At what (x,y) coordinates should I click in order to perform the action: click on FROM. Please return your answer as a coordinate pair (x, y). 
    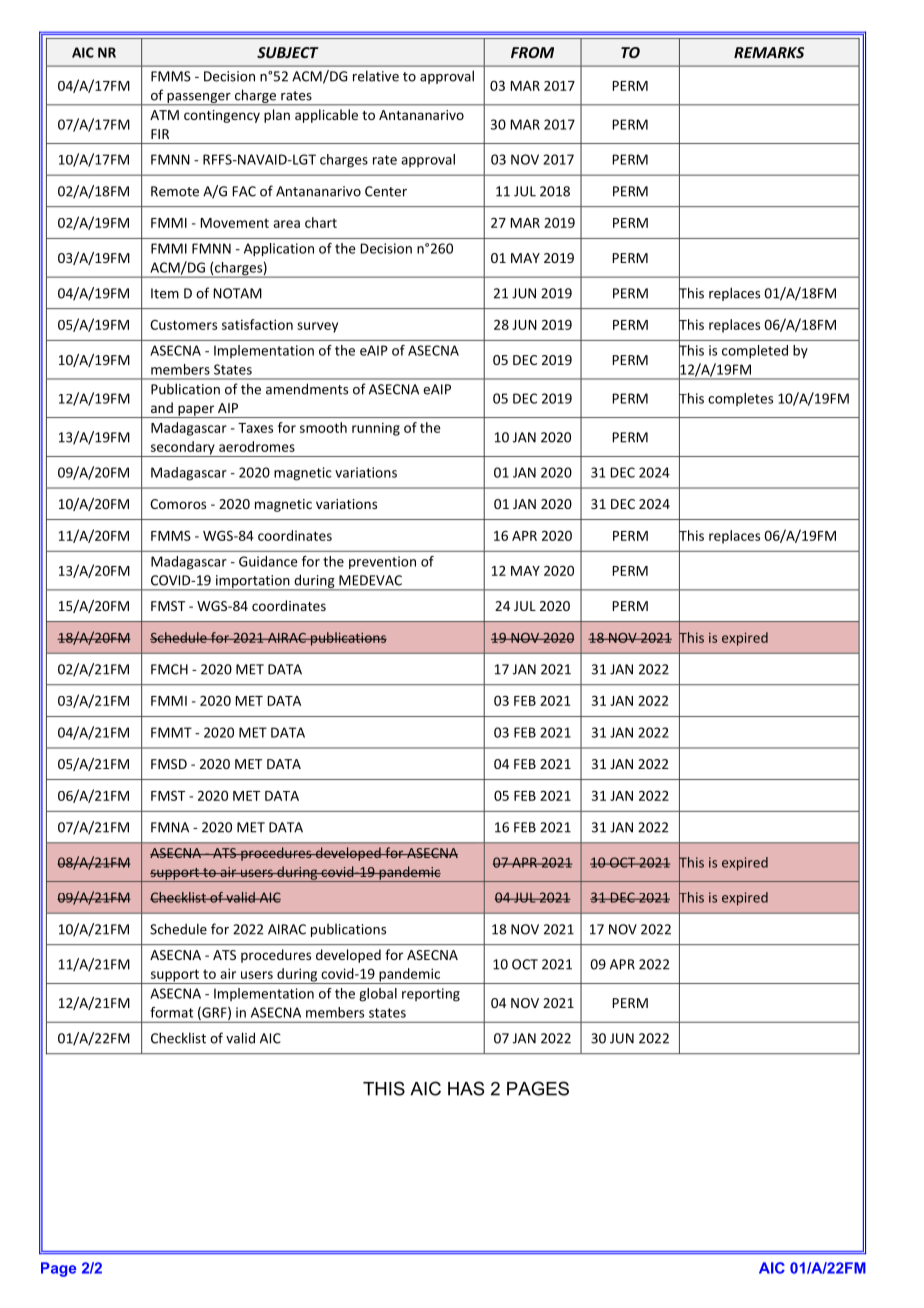
    Looking at the image, I should click on (532, 52).
